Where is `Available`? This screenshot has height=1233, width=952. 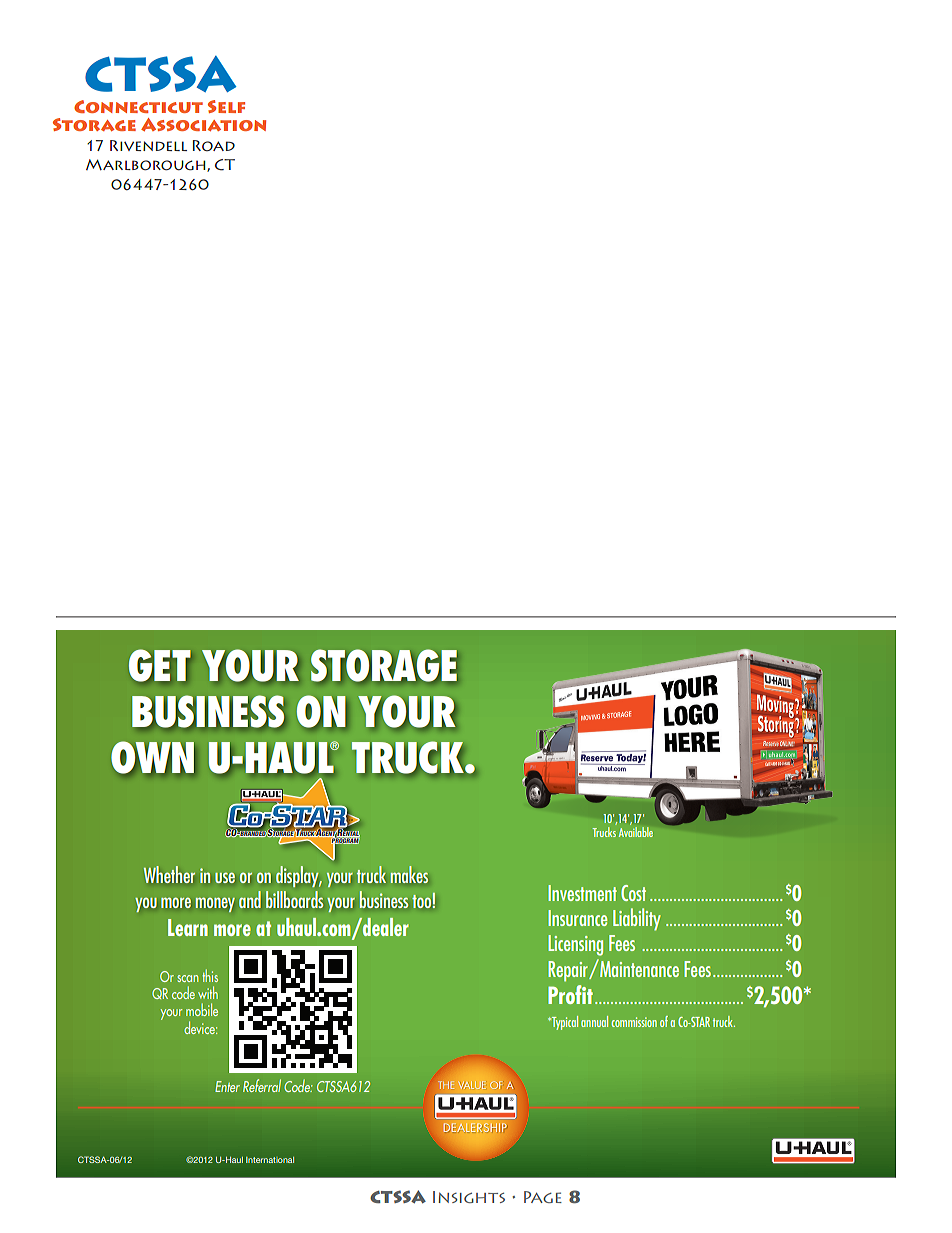
Available is located at coordinates (636, 832).
